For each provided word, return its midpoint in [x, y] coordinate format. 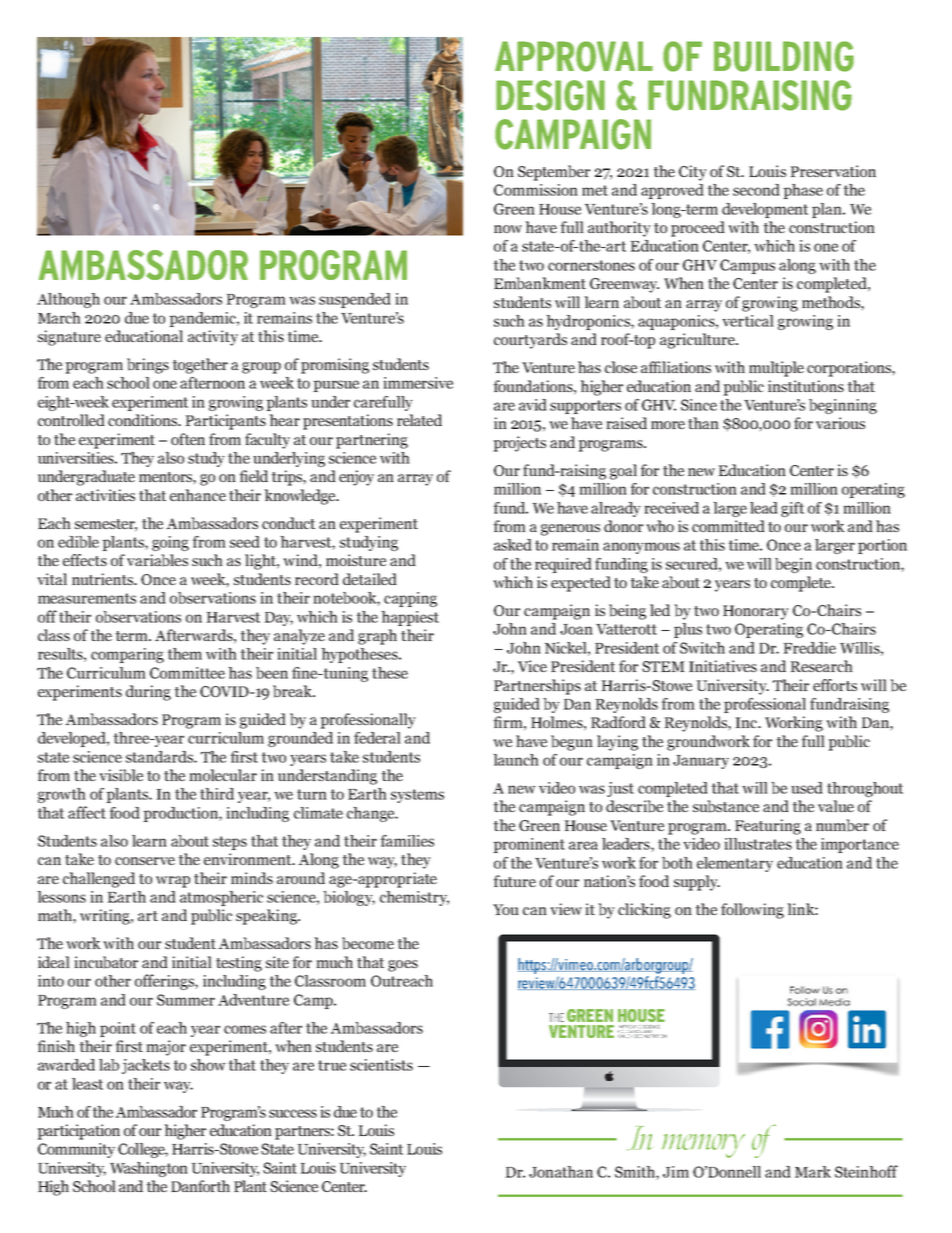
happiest [410, 618]
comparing [127, 655]
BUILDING [784, 56]
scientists [381, 1065]
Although [68, 300]
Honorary [756, 612]
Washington [149, 1169]
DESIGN [550, 95]
